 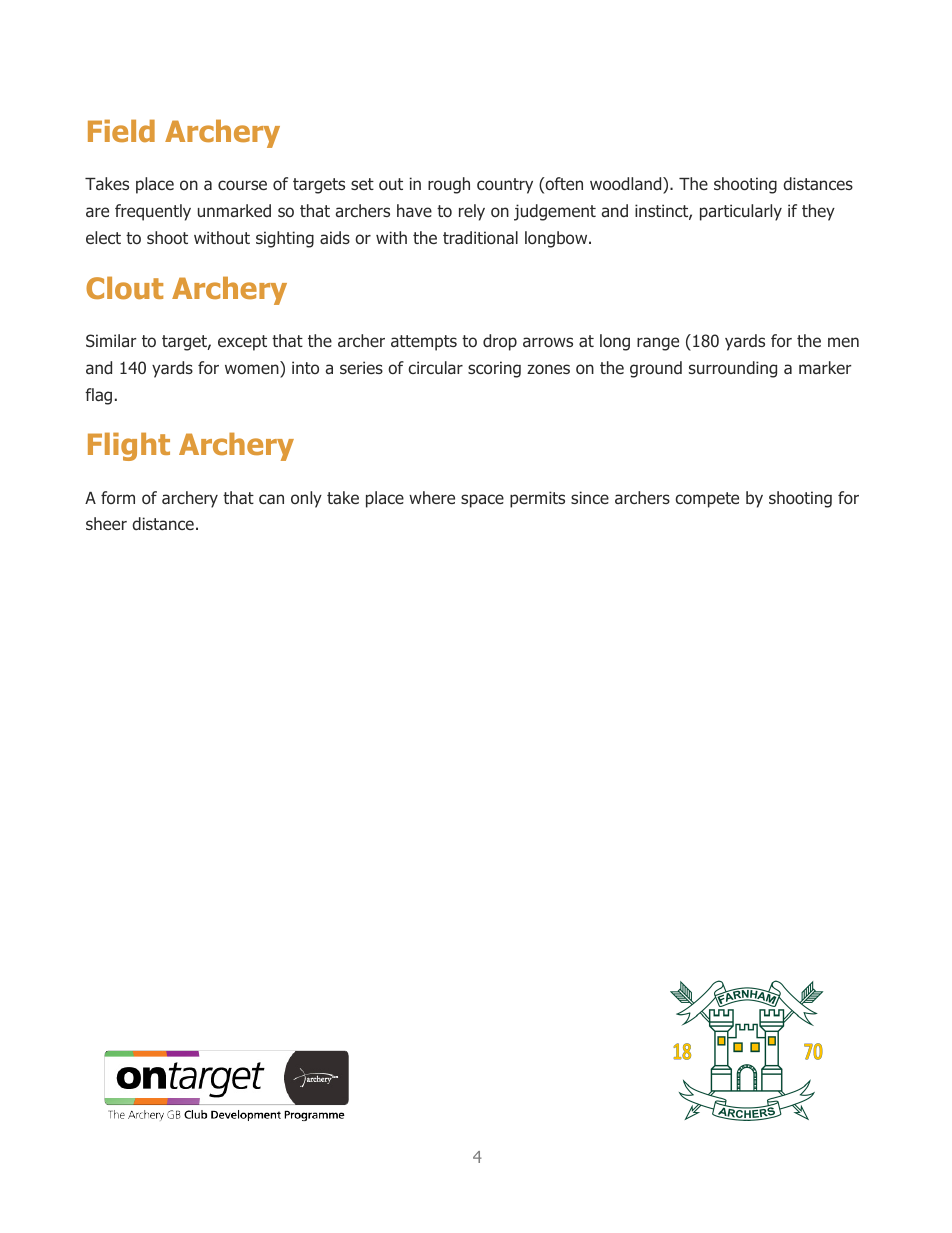 I want to click on particularly, so click(x=741, y=212).
